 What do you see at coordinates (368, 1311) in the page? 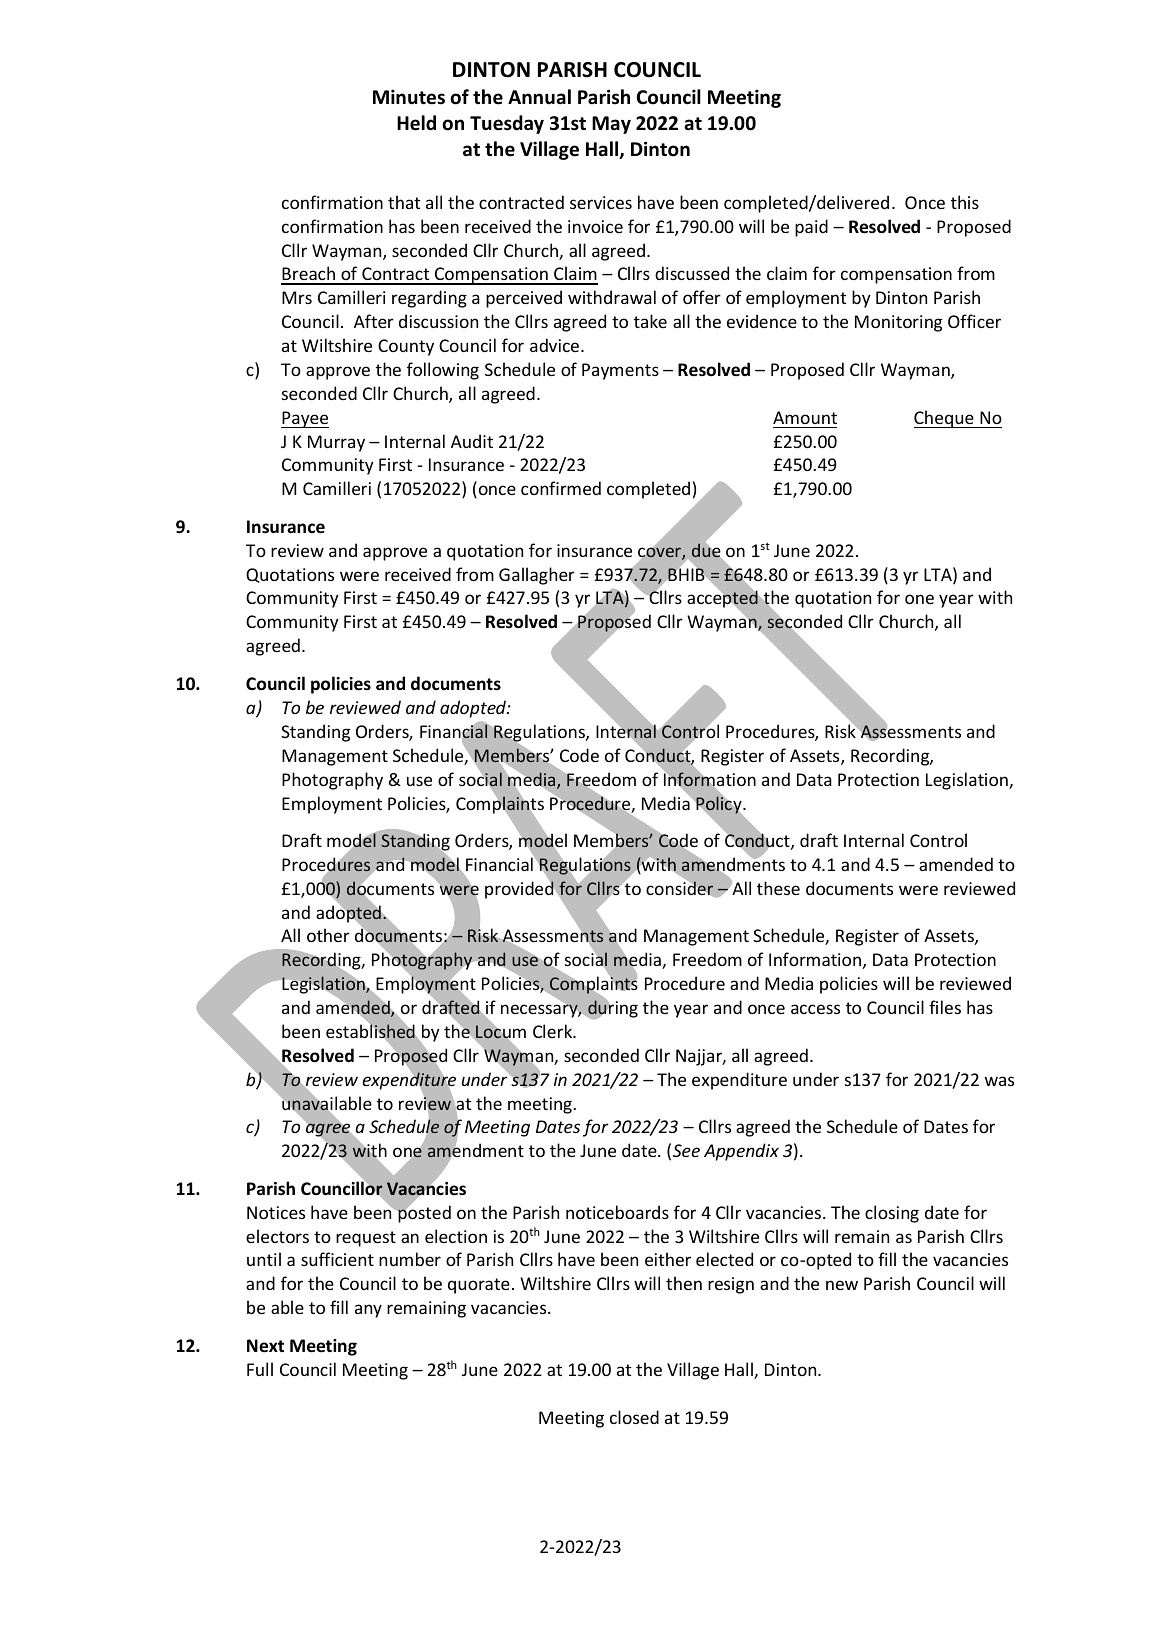
I see `any` at bounding box center [368, 1311].
